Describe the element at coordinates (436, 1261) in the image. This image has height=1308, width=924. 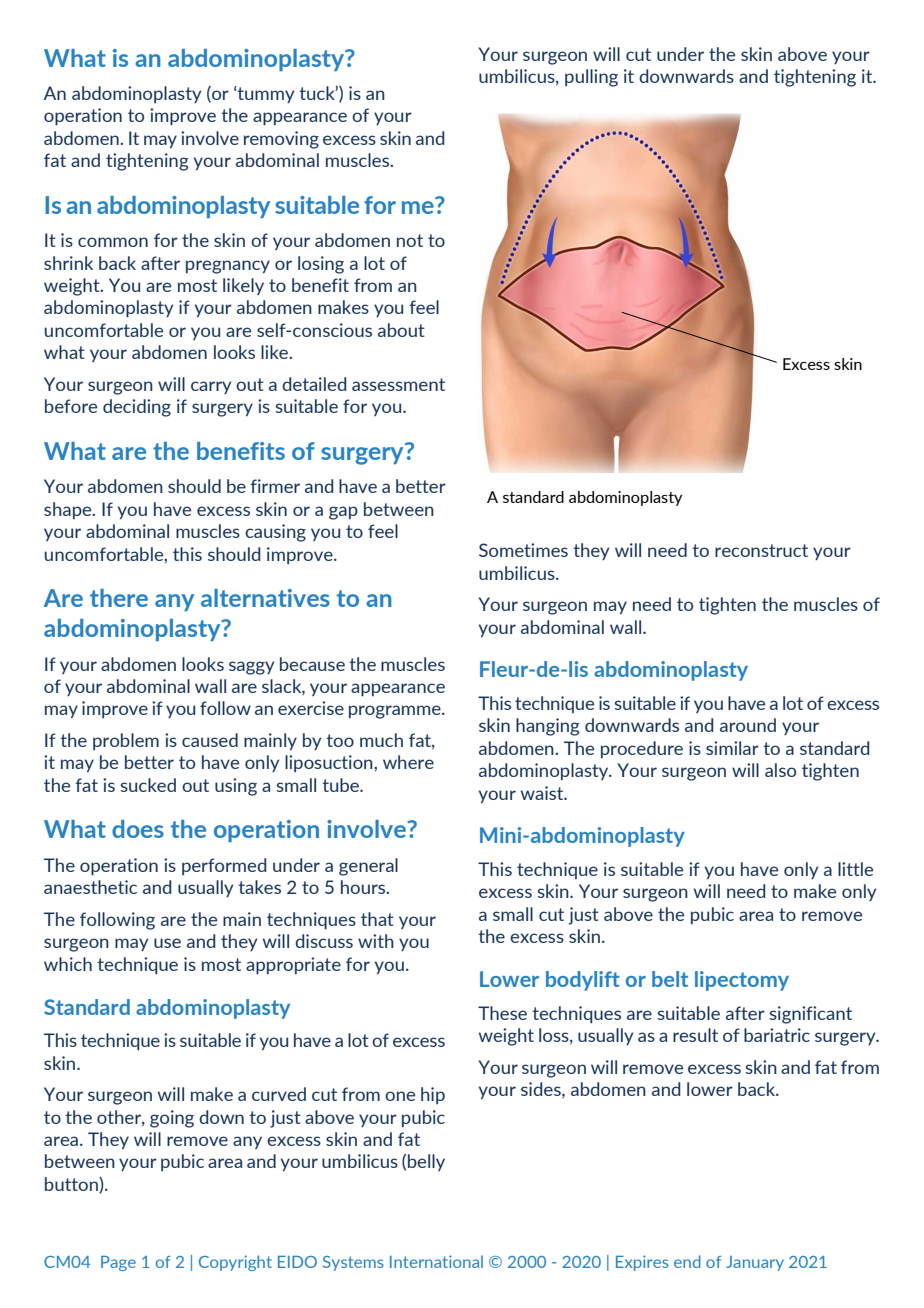
I see `International` at that location.
